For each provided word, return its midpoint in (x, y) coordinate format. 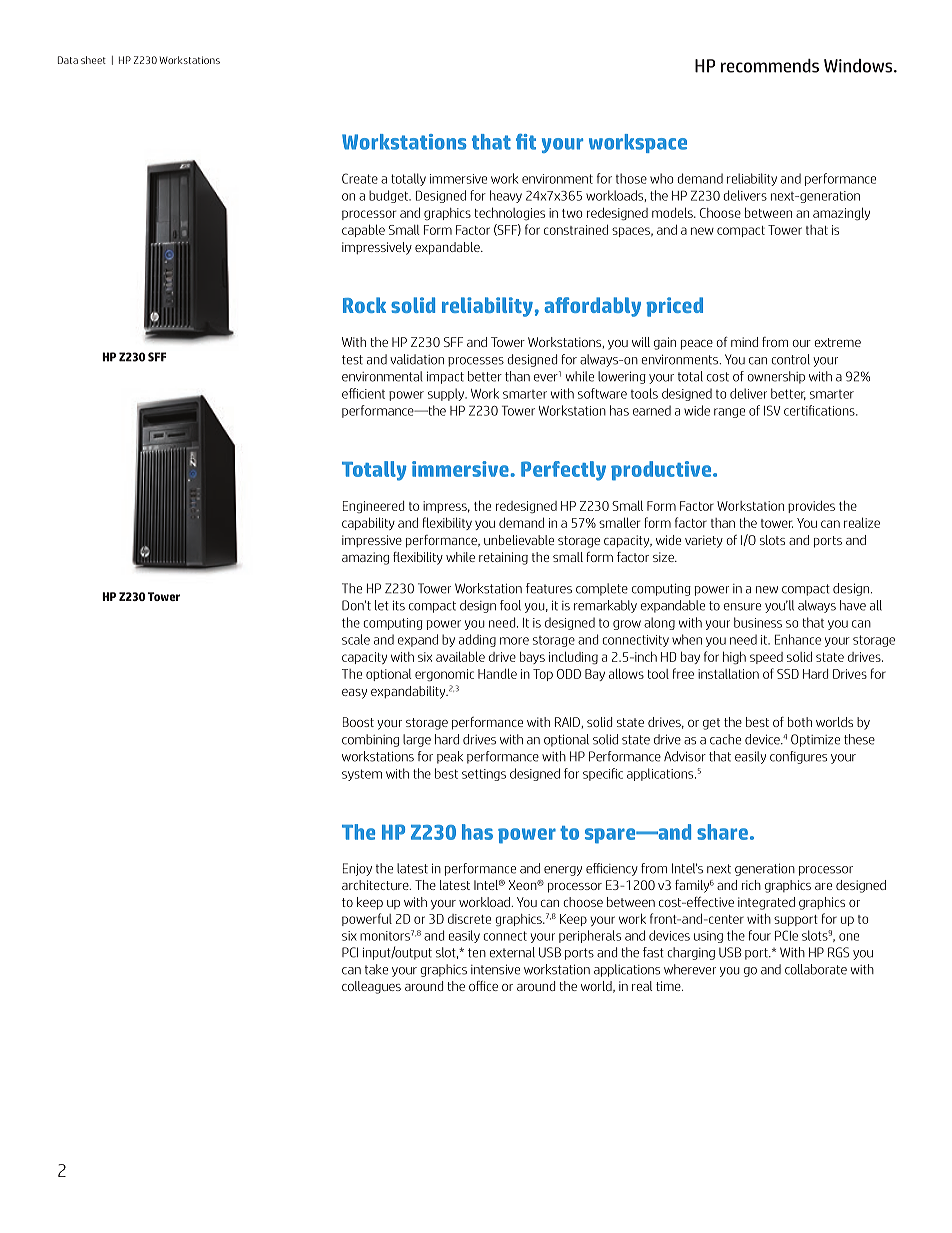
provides (811, 507)
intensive (495, 969)
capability (368, 524)
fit (526, 142)
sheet (93, 60)
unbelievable (519, 540)
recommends (770, 66)
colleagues (371, 987)
